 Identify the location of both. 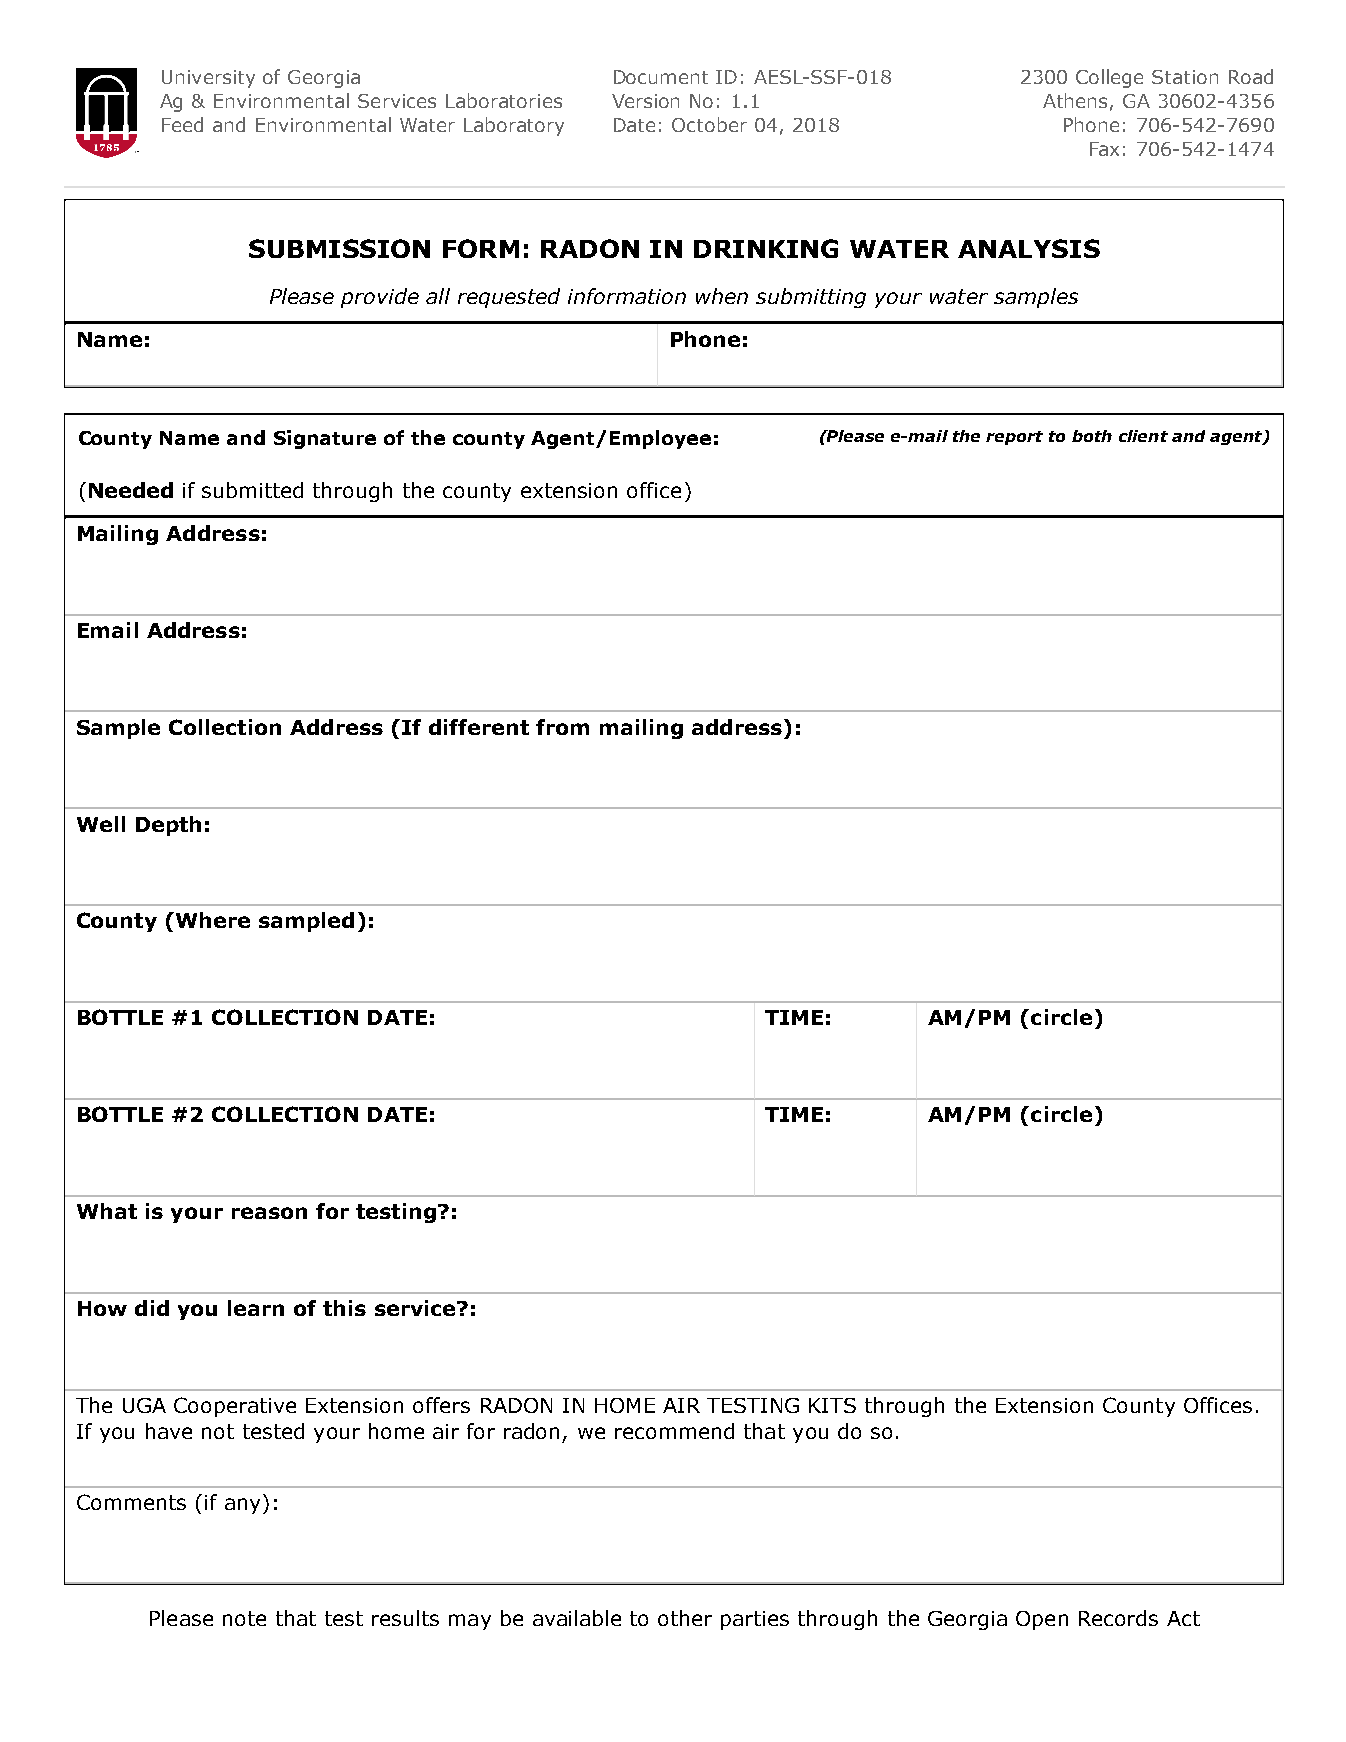
(1092, 436).
